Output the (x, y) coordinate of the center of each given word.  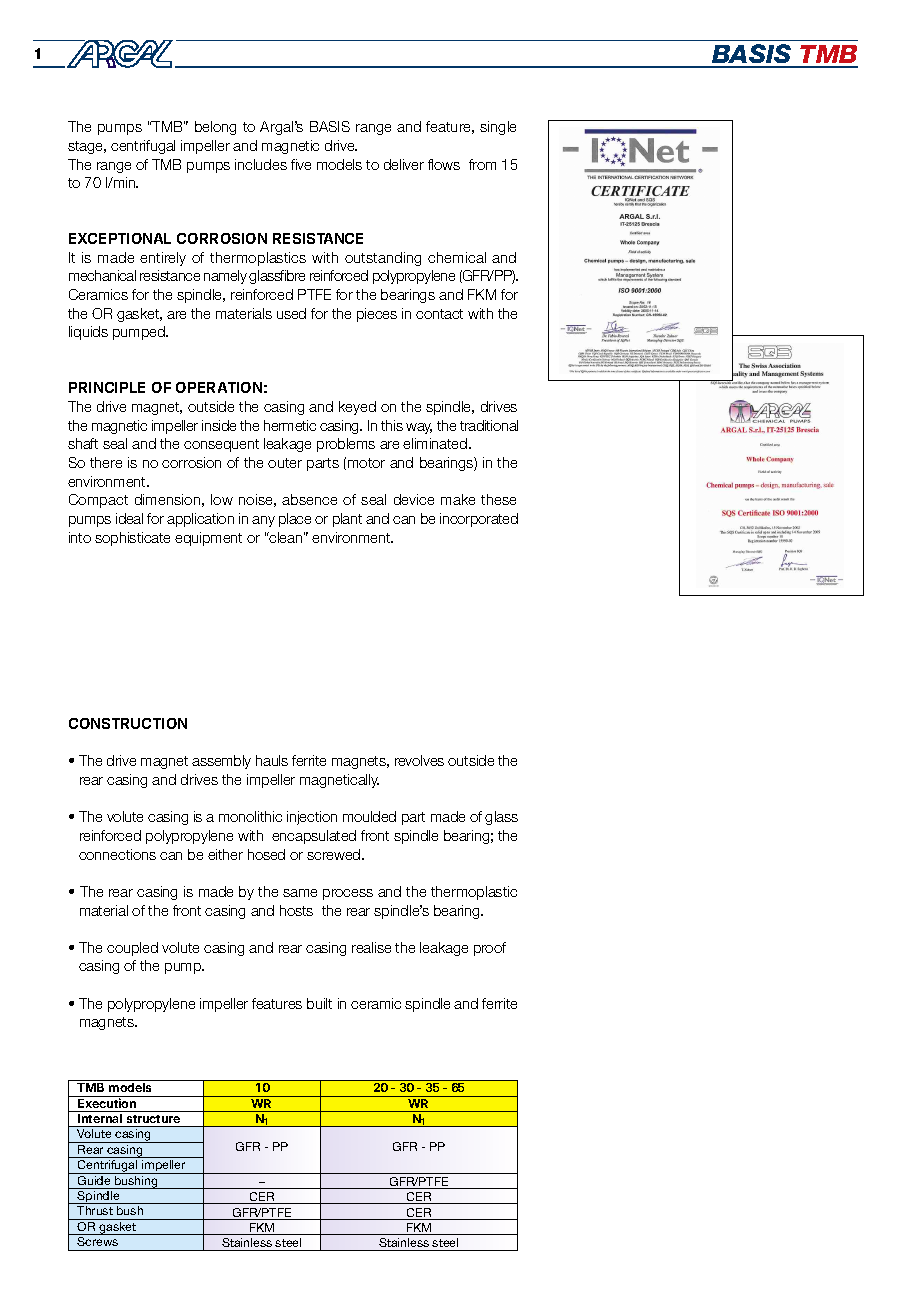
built (319, 1003)
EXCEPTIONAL (120, 238)
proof (490, 949)
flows (444, 164)
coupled (132, 949)
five (301, 164)
